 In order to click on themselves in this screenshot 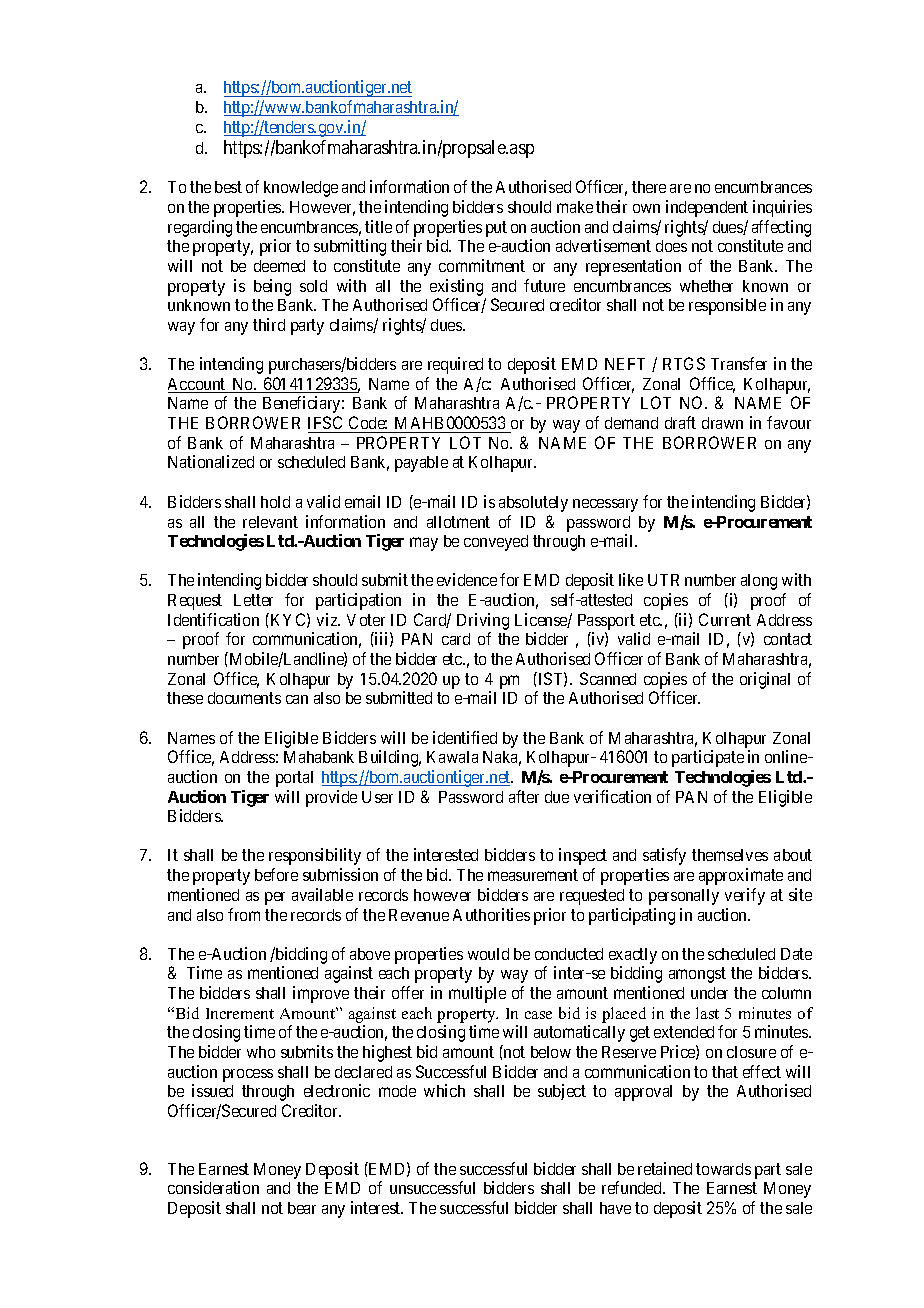, I will do `click(730, 855)`.
